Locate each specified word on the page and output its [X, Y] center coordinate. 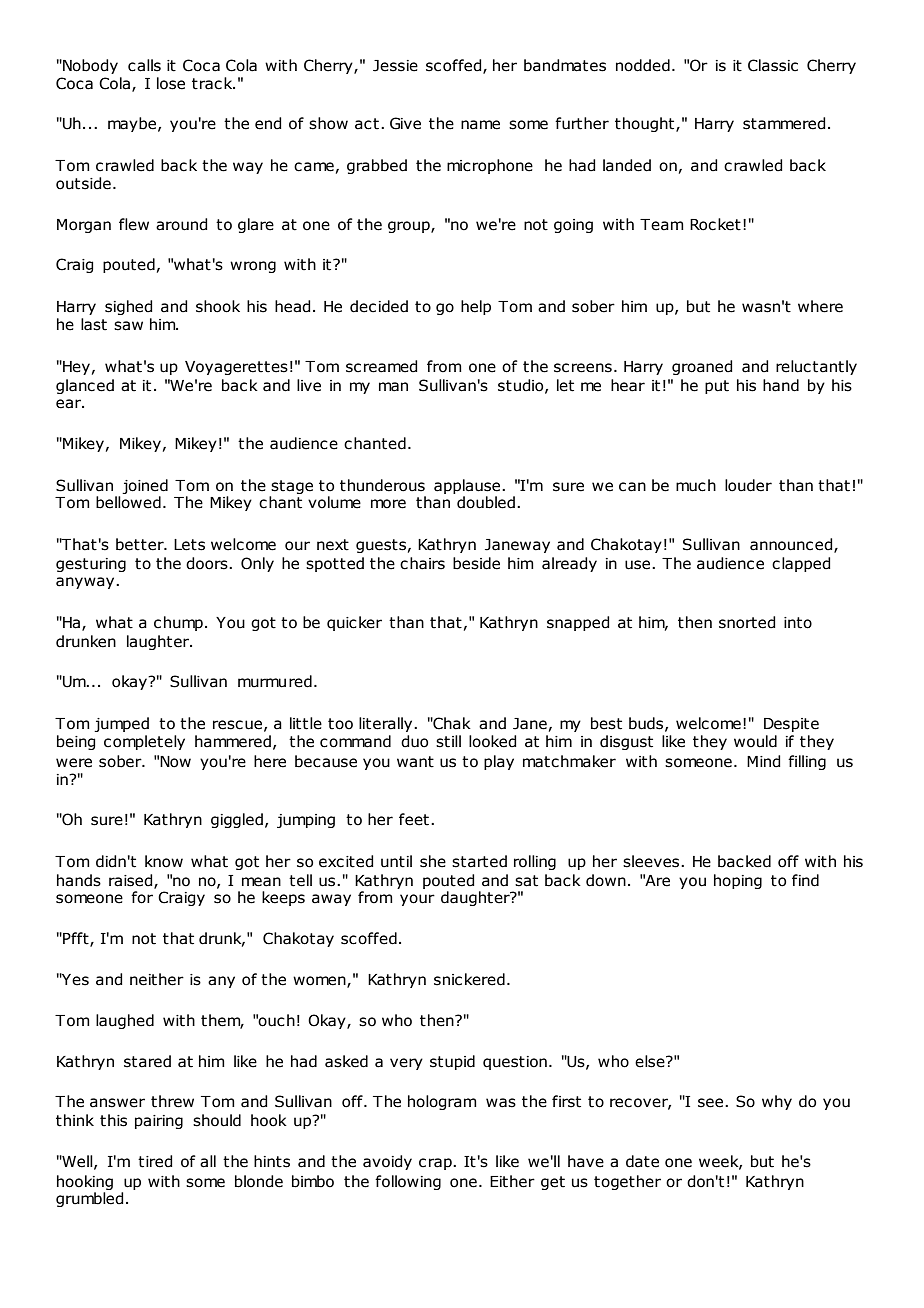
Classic [773, 65]
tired [155, 1161]
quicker [354, 623]
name [480, 125]
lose [171, 83]
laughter [159, 642]
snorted [747, 622]
